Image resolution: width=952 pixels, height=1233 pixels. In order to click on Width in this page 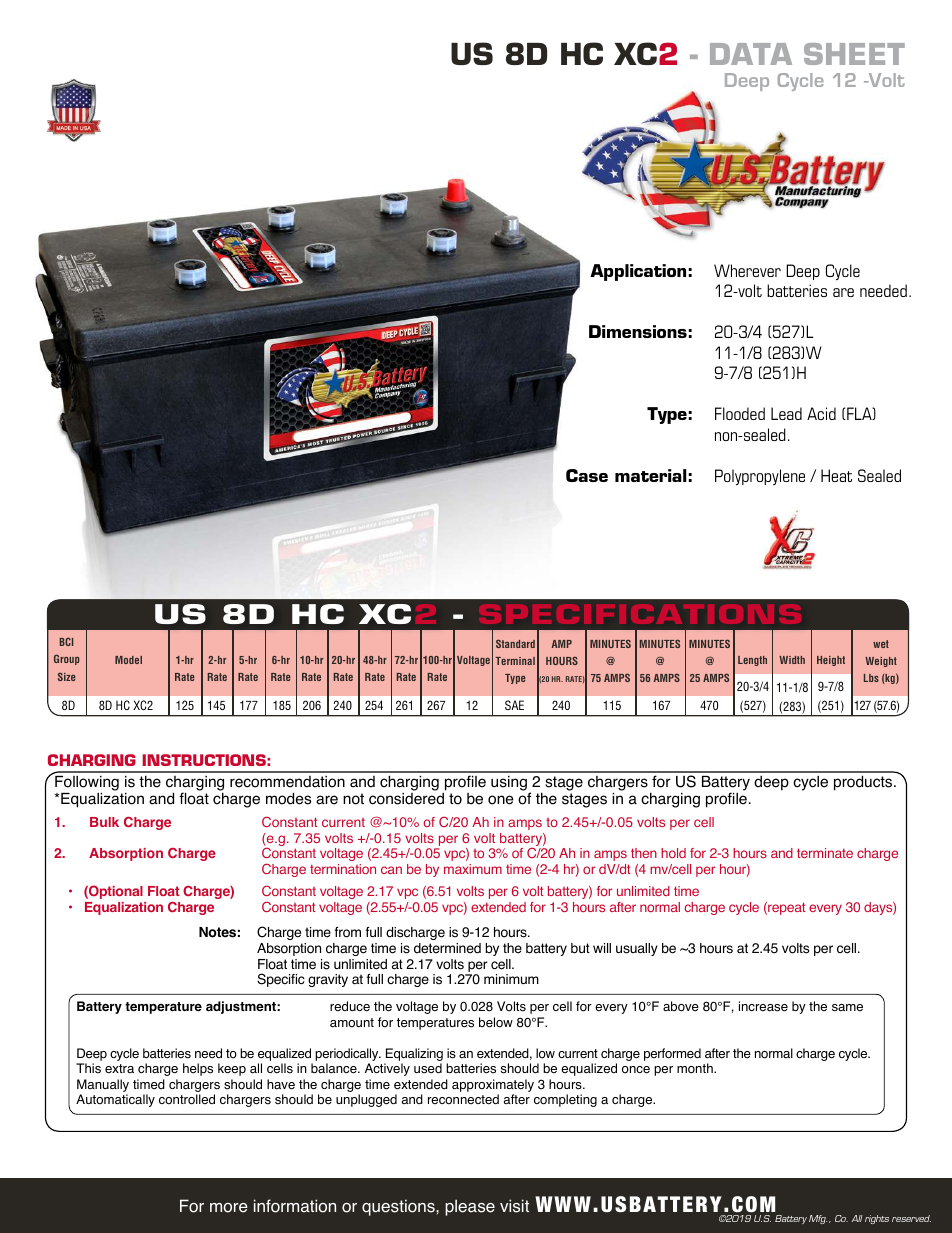, I will do `click(792, 660)`.
